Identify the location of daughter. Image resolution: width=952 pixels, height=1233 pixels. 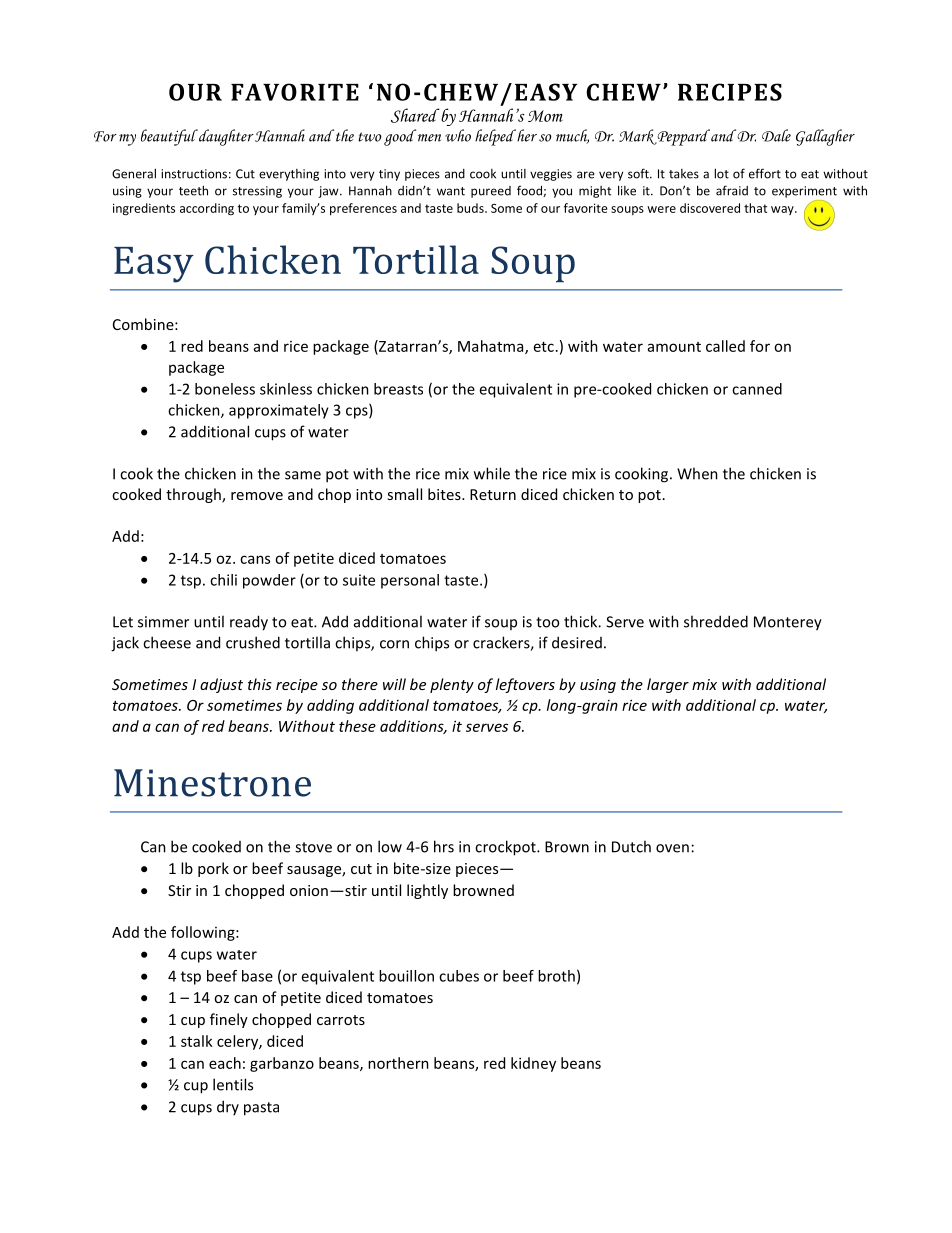
(225, 137).
